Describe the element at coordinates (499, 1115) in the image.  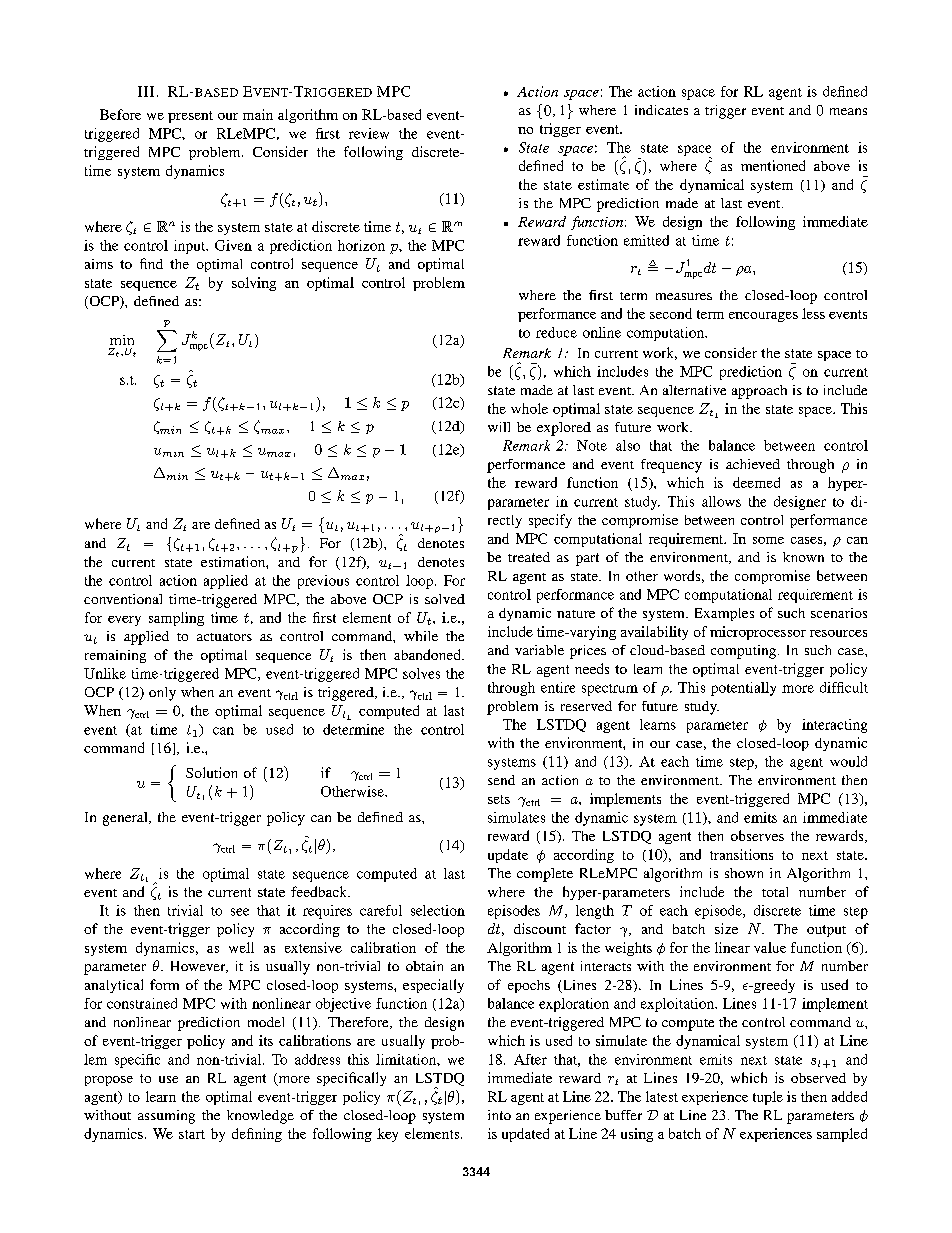
I see `into` at that location.
